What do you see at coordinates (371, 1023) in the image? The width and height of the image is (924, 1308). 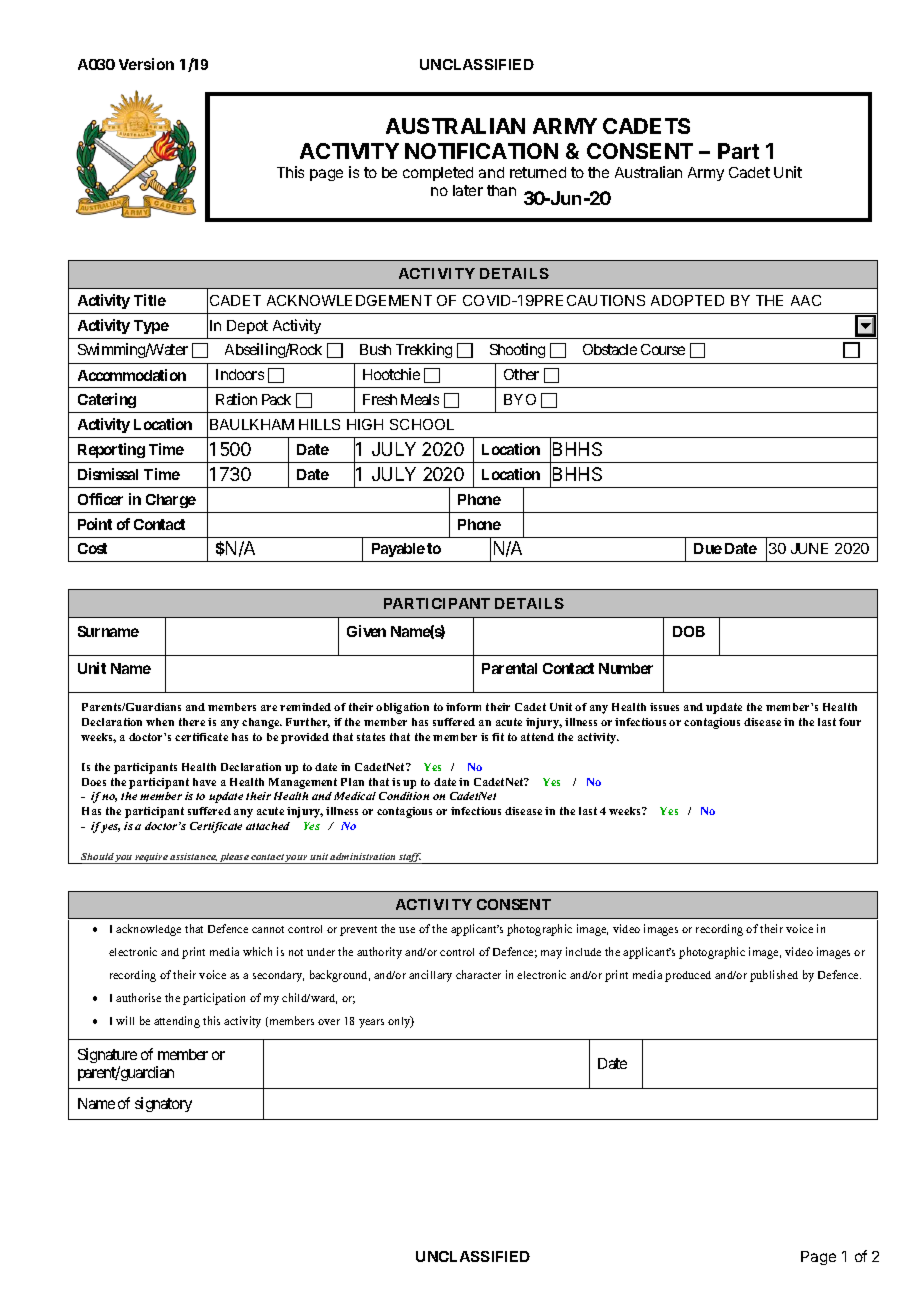 I see `years` at bounding box center [371, 1023].
